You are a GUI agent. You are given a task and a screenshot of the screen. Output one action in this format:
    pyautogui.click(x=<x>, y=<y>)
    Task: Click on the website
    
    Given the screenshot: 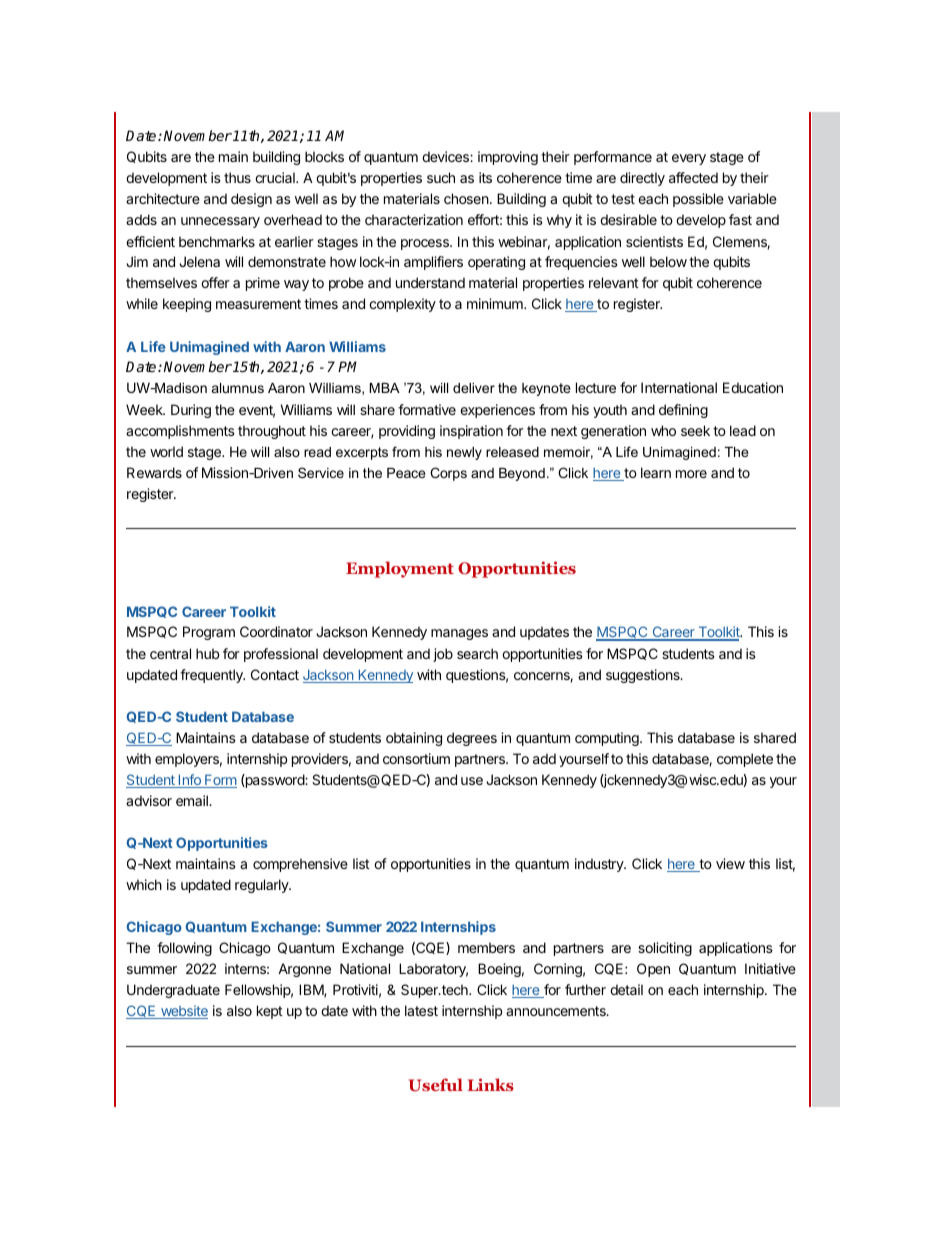 What is the action you would take?
    pyautogui.click(x=183, y=1012)
